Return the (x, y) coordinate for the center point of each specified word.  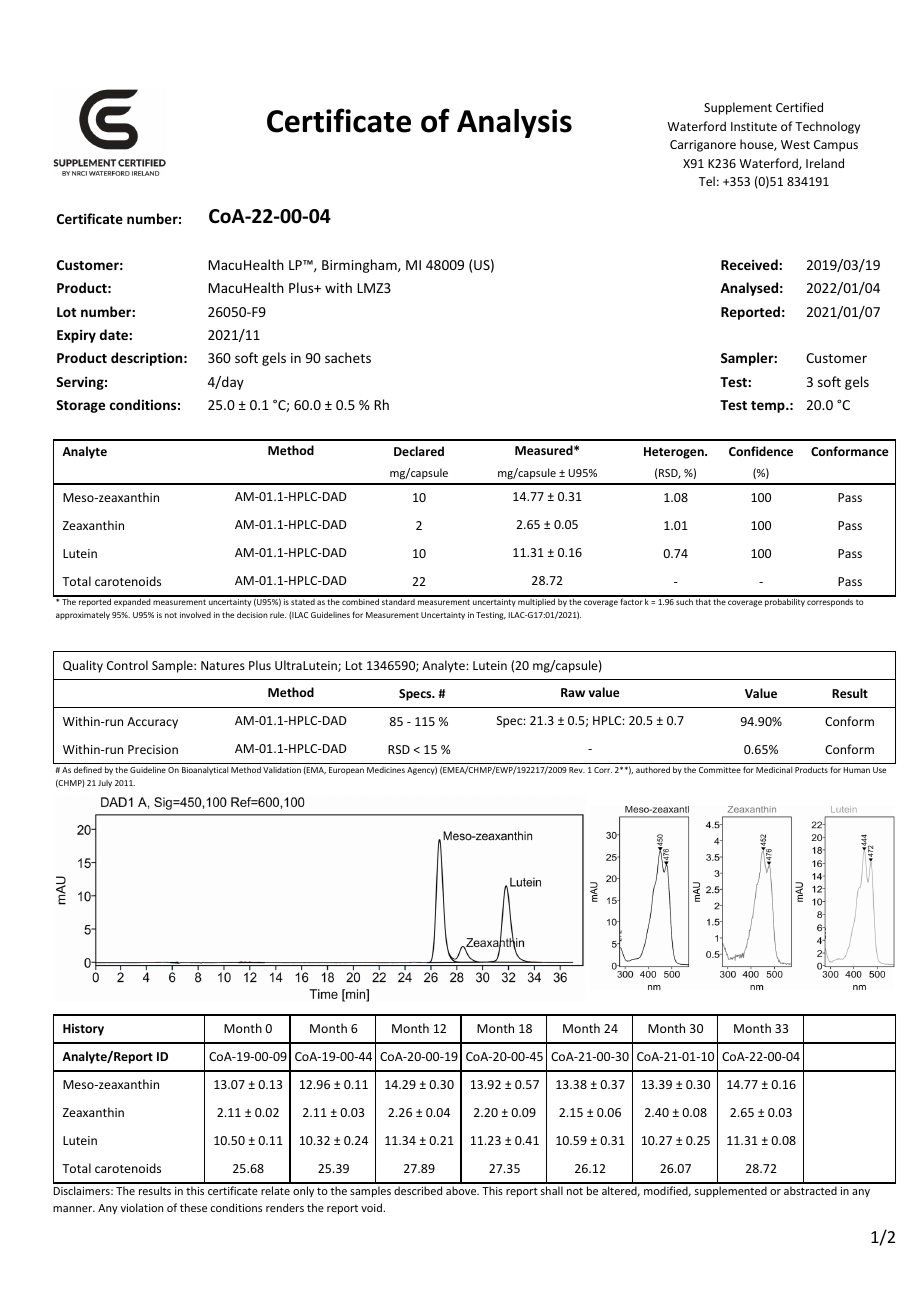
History (83, 1030)
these (193, 1207)
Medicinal (774, 769)
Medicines (386, 770)
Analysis (514, 123)
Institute (754, 126)
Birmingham (360, 266)
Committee (720, 770)
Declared (419, 451)
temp (769, 407)
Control (127, 665)
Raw (573, 692)
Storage (80, 406)
